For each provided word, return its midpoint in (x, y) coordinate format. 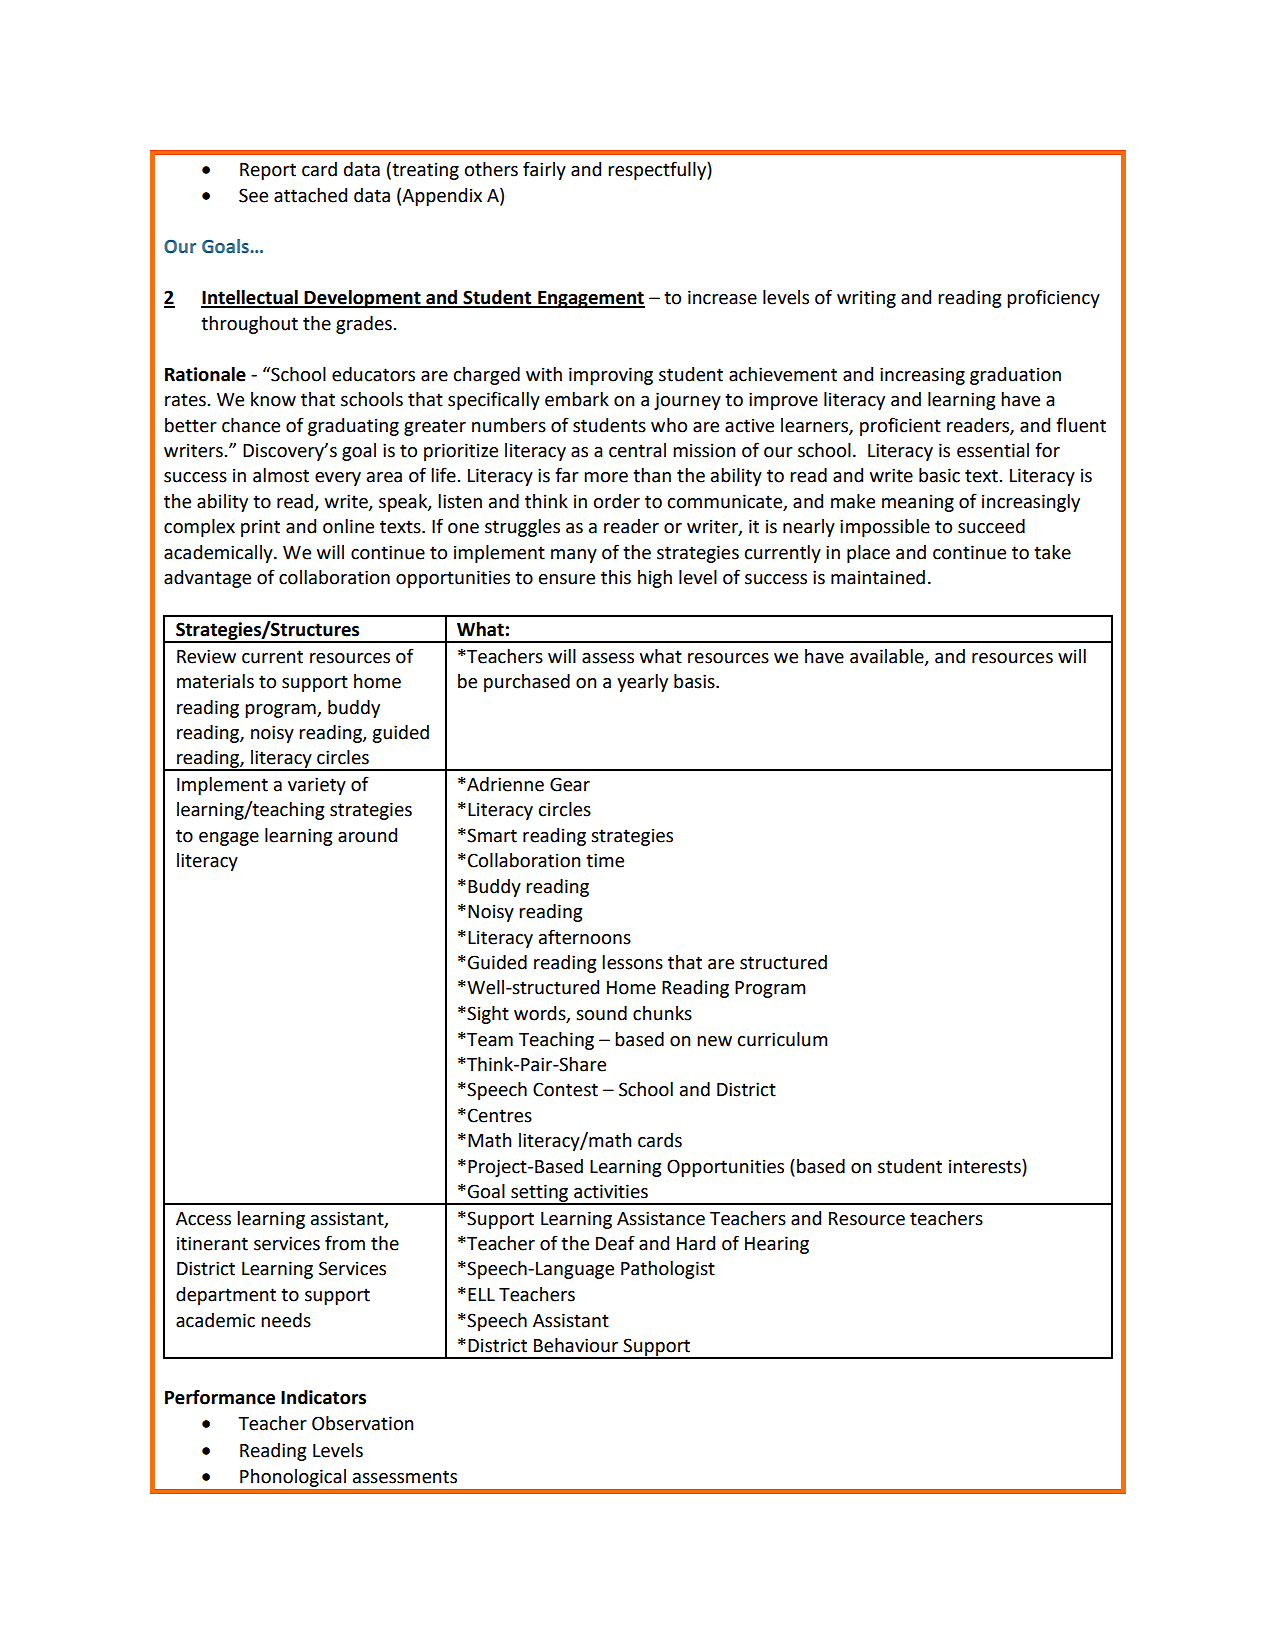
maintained (878, 577)
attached (310, 195)
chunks (662, 1013)
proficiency (1053, 298)
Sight (487, 1015)
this (616, 577)
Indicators (323, 1397)
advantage (207, 579)
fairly (544, 170)
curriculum (782, 1039)
